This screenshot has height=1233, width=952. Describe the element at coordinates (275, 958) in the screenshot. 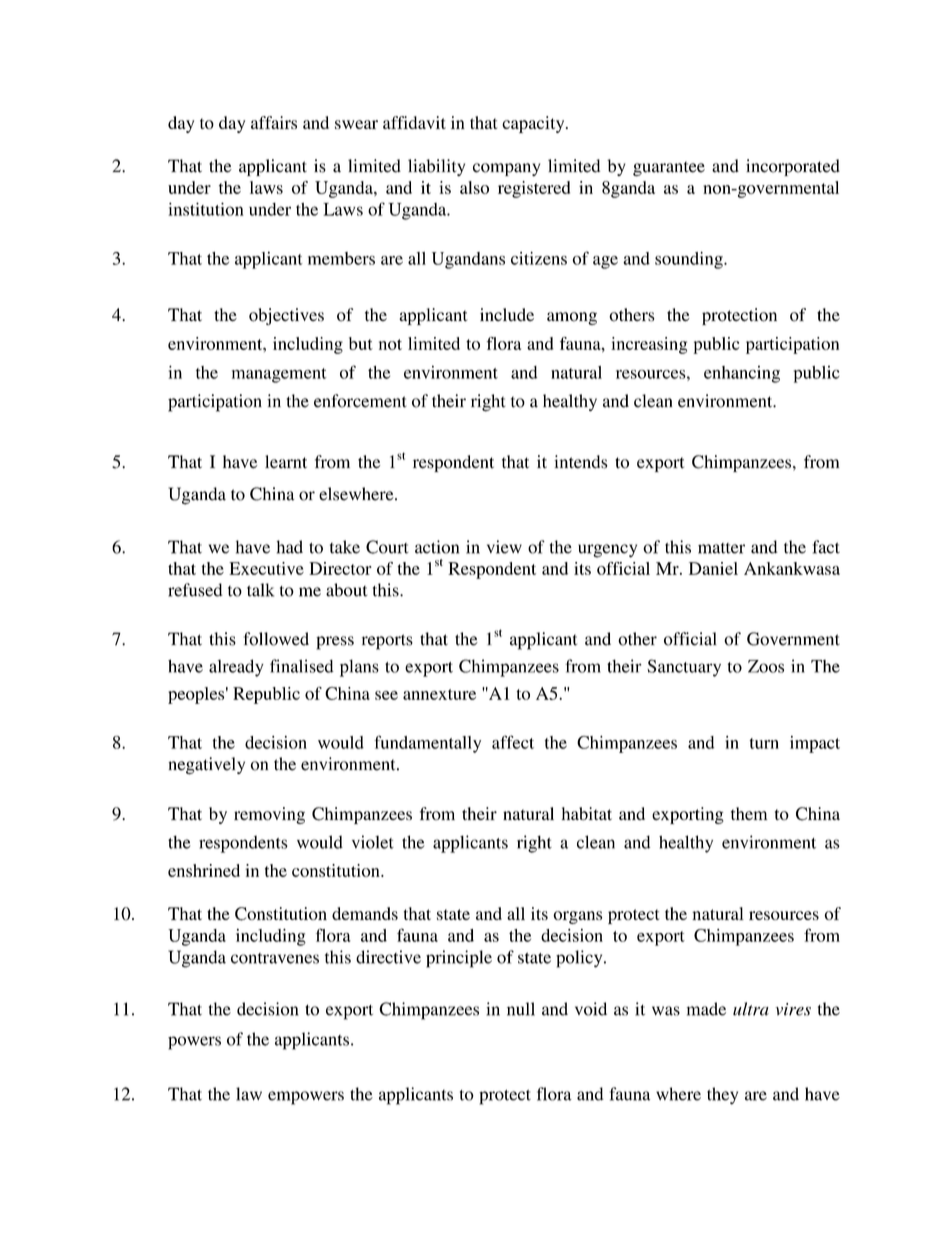

I see `contravenes` at that location.
